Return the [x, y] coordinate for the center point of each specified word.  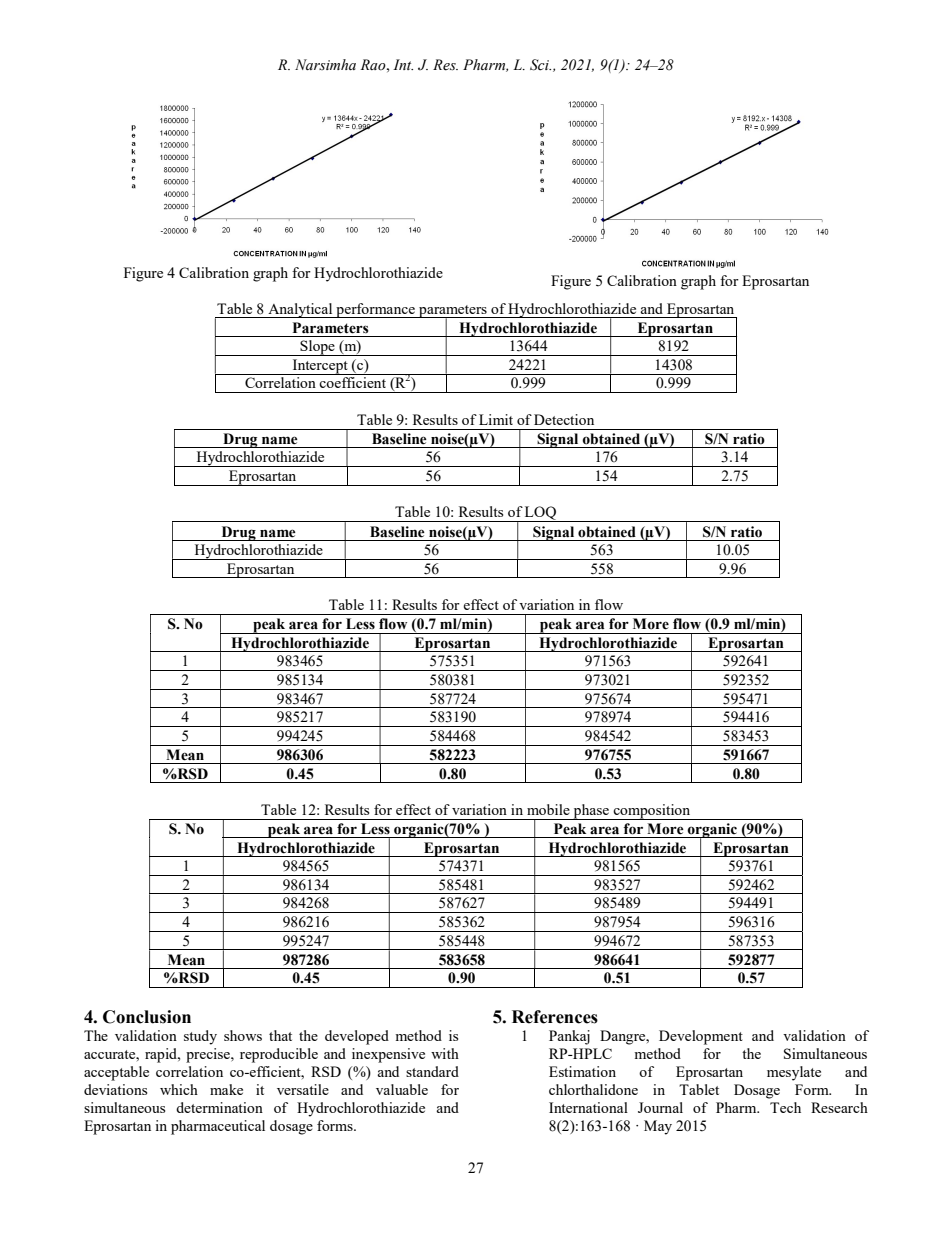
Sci [540, 65]
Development [701, 1037]
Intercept [320, 367]
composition [652, 812]
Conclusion [147, 1017]
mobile [548, 809]
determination [219, 1107]
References [555, 1017]
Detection [564, 419]
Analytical [300, 310]
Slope [317, 348]
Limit [496, 419]
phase [591, 812]
